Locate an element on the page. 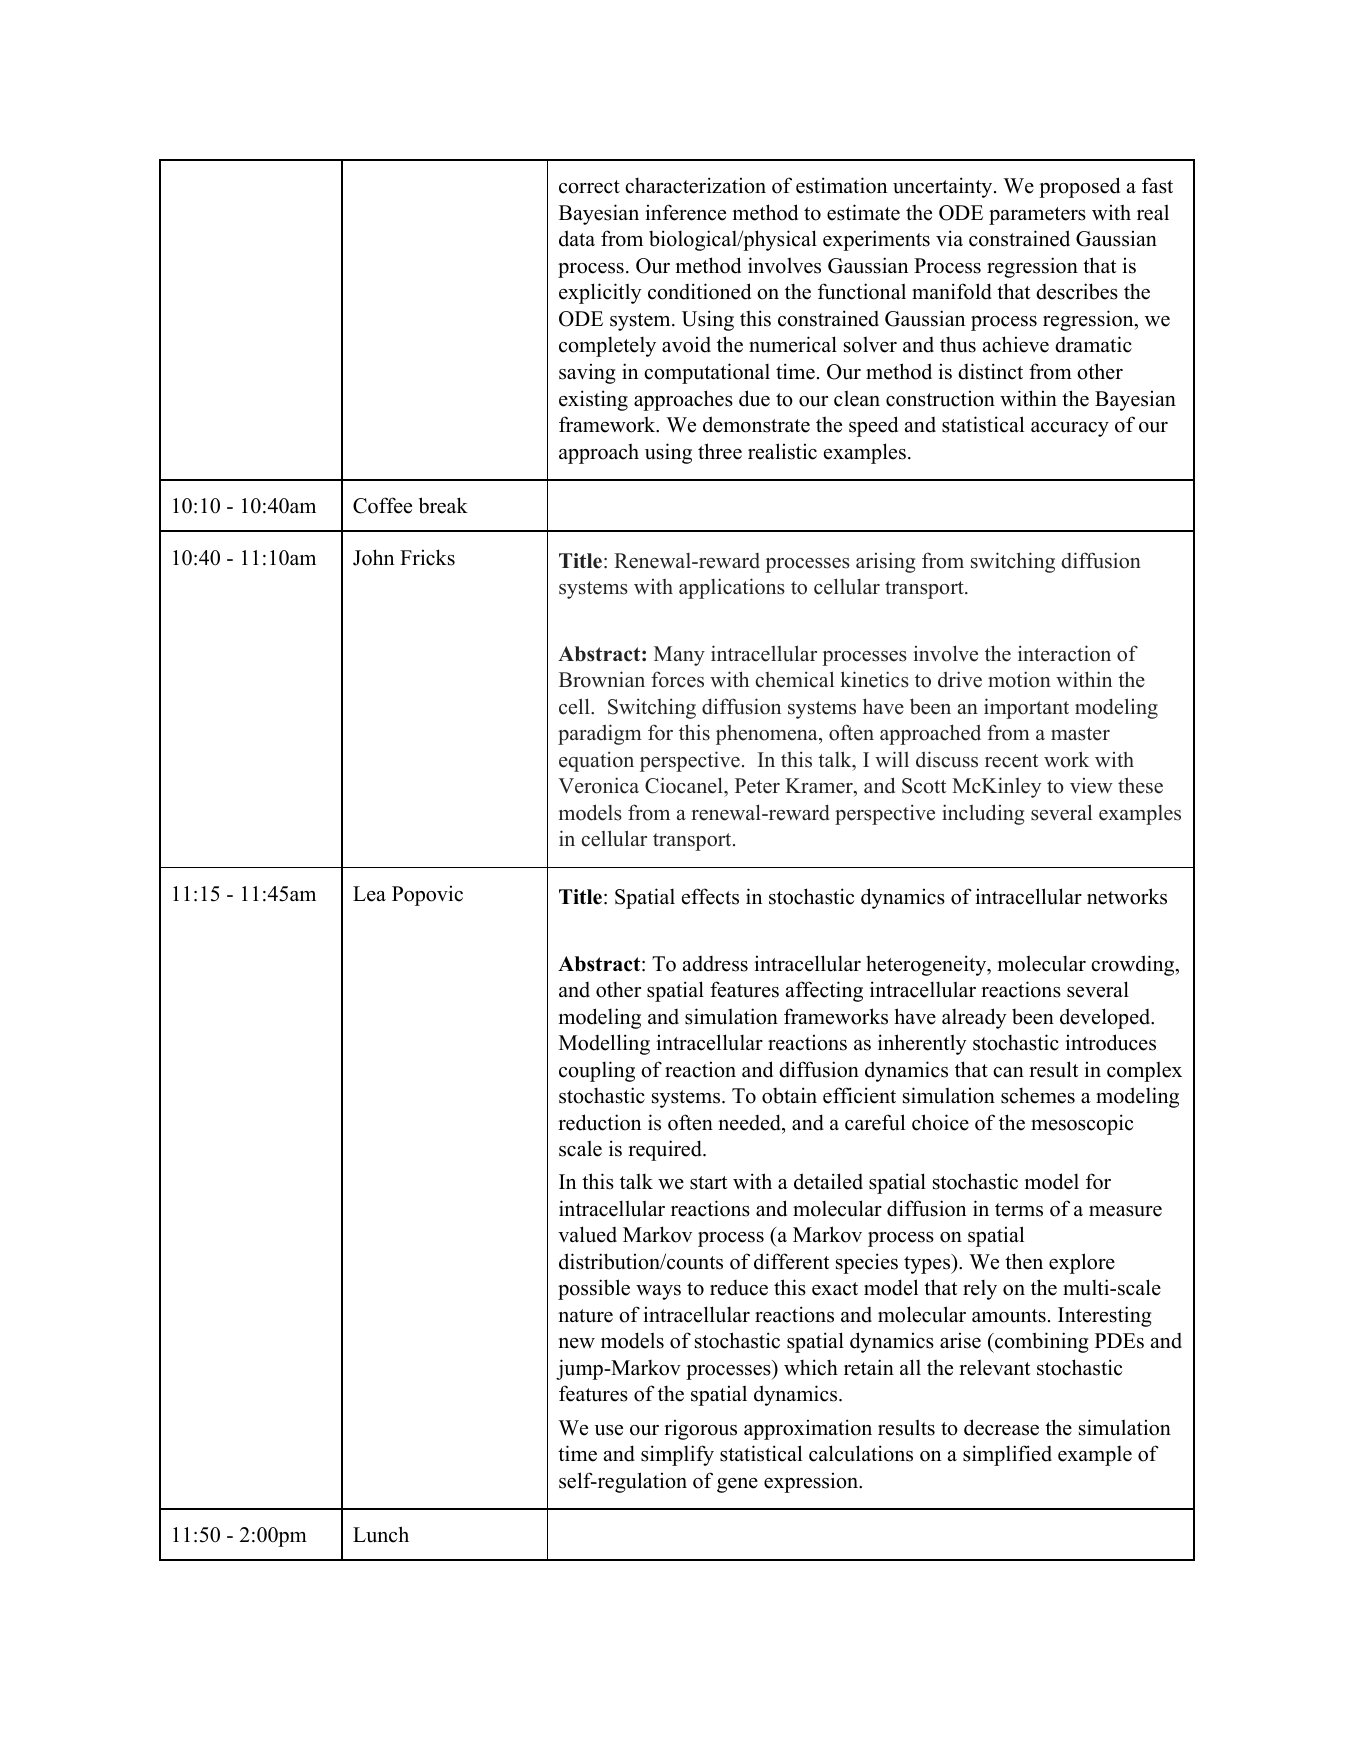  Lunch is located at coordinates (381, 1534).
